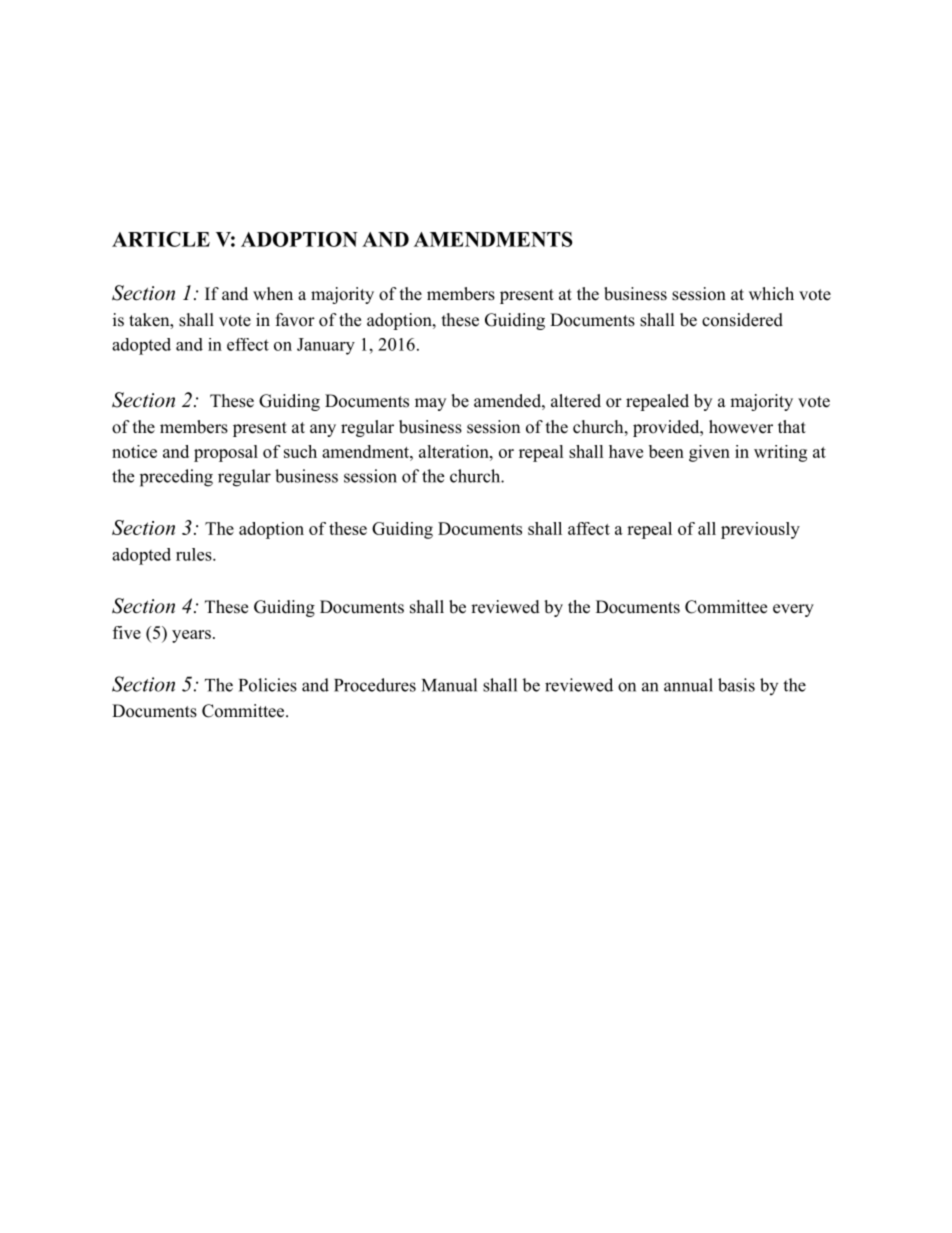 The image size is (952, 1233). What do you see at coordinates (455, 451) in the document?
I see `alteration` at bounding box center [455, 451].
